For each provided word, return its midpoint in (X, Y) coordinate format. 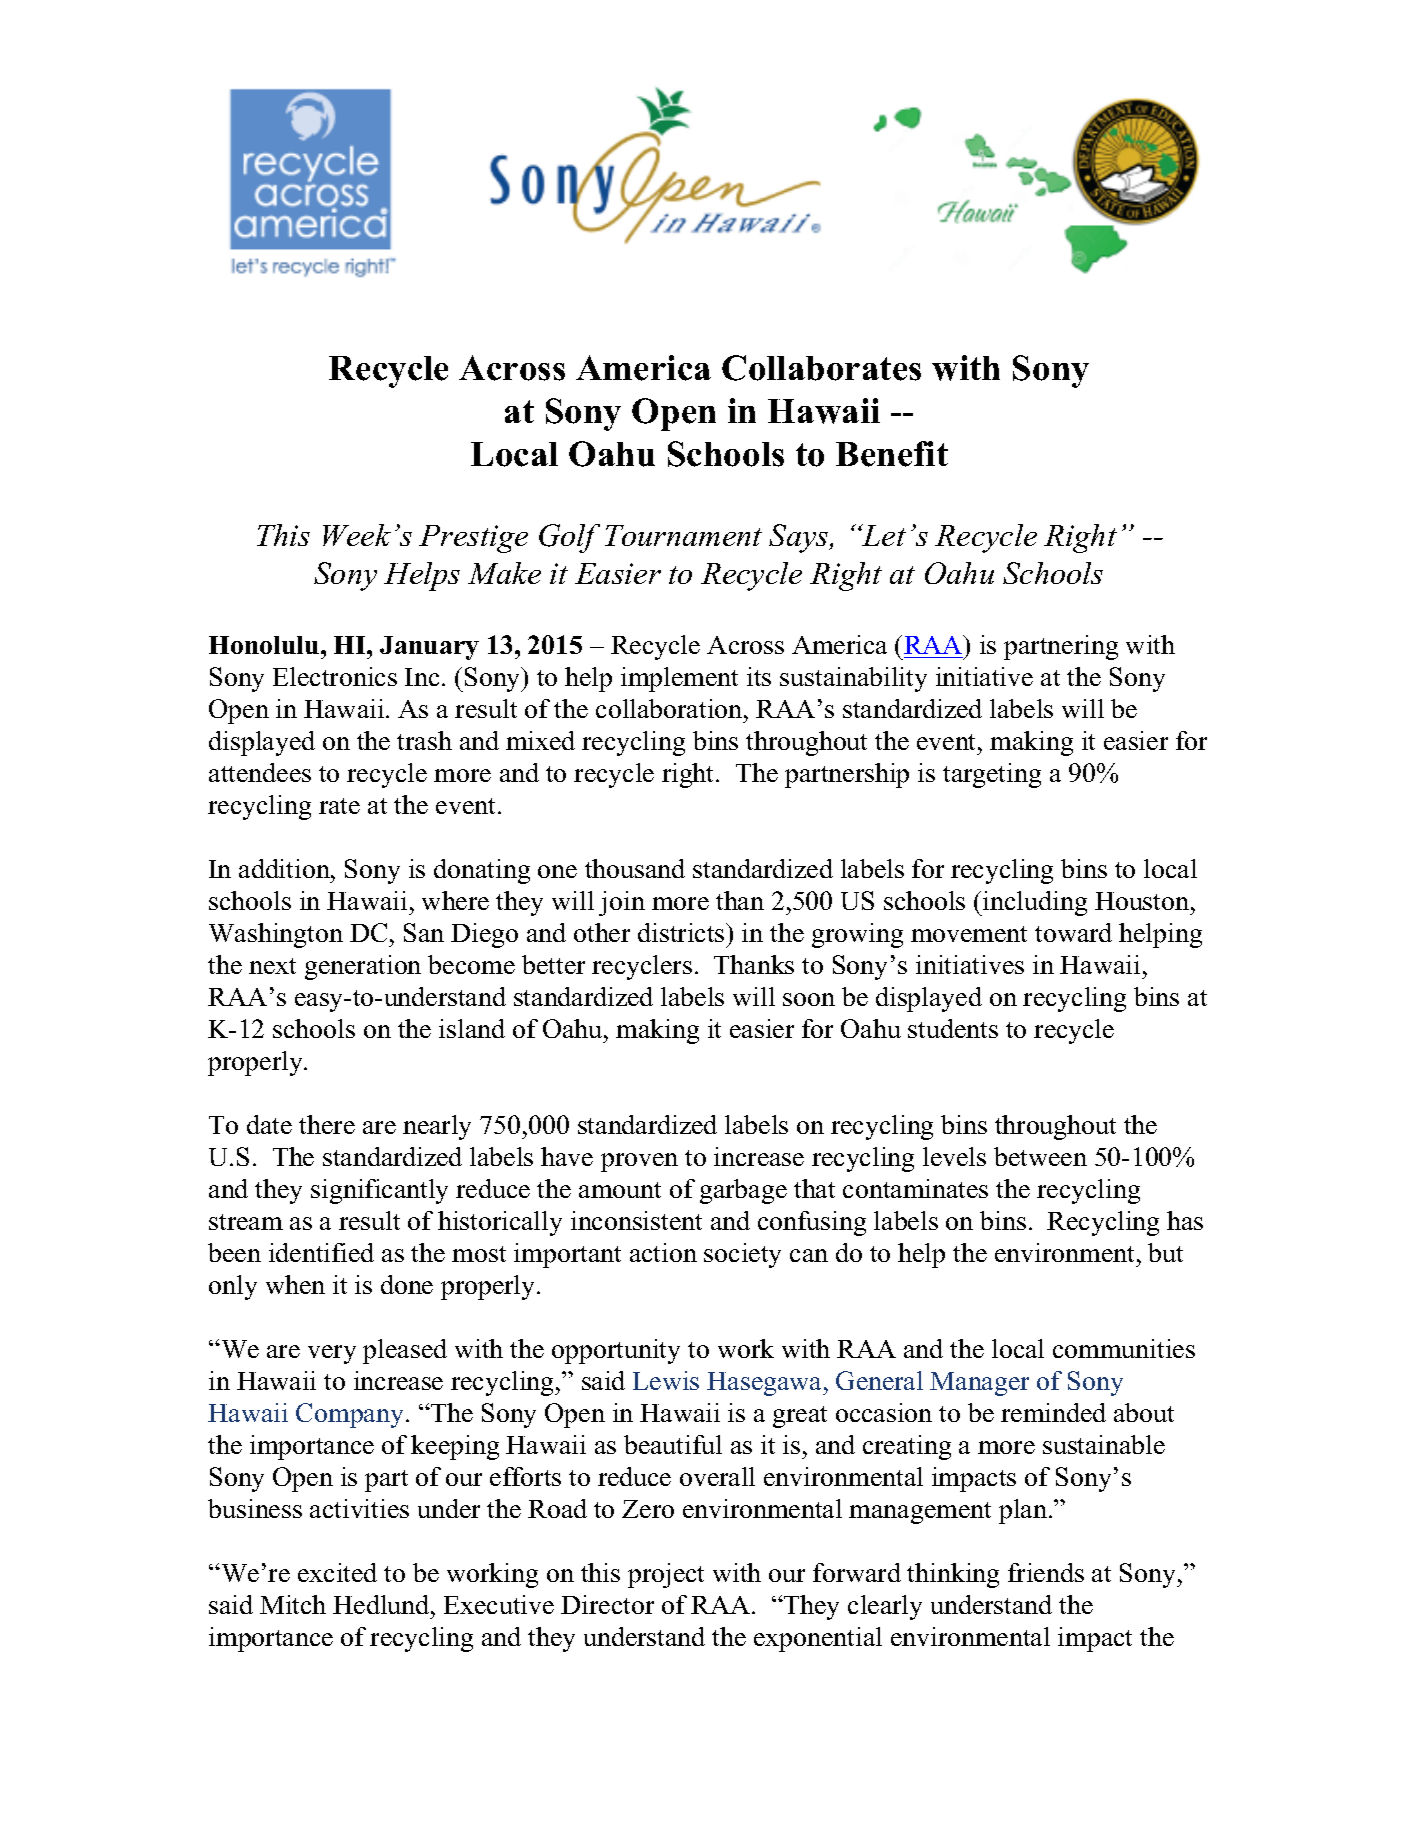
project (666, 1575)
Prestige (473, 539)
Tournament (683, 535)
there (327, 1124)
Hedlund (382, 1604)
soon (809, 999)
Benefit (892, 454)
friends (1046, 1572)
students (953, 1028)
